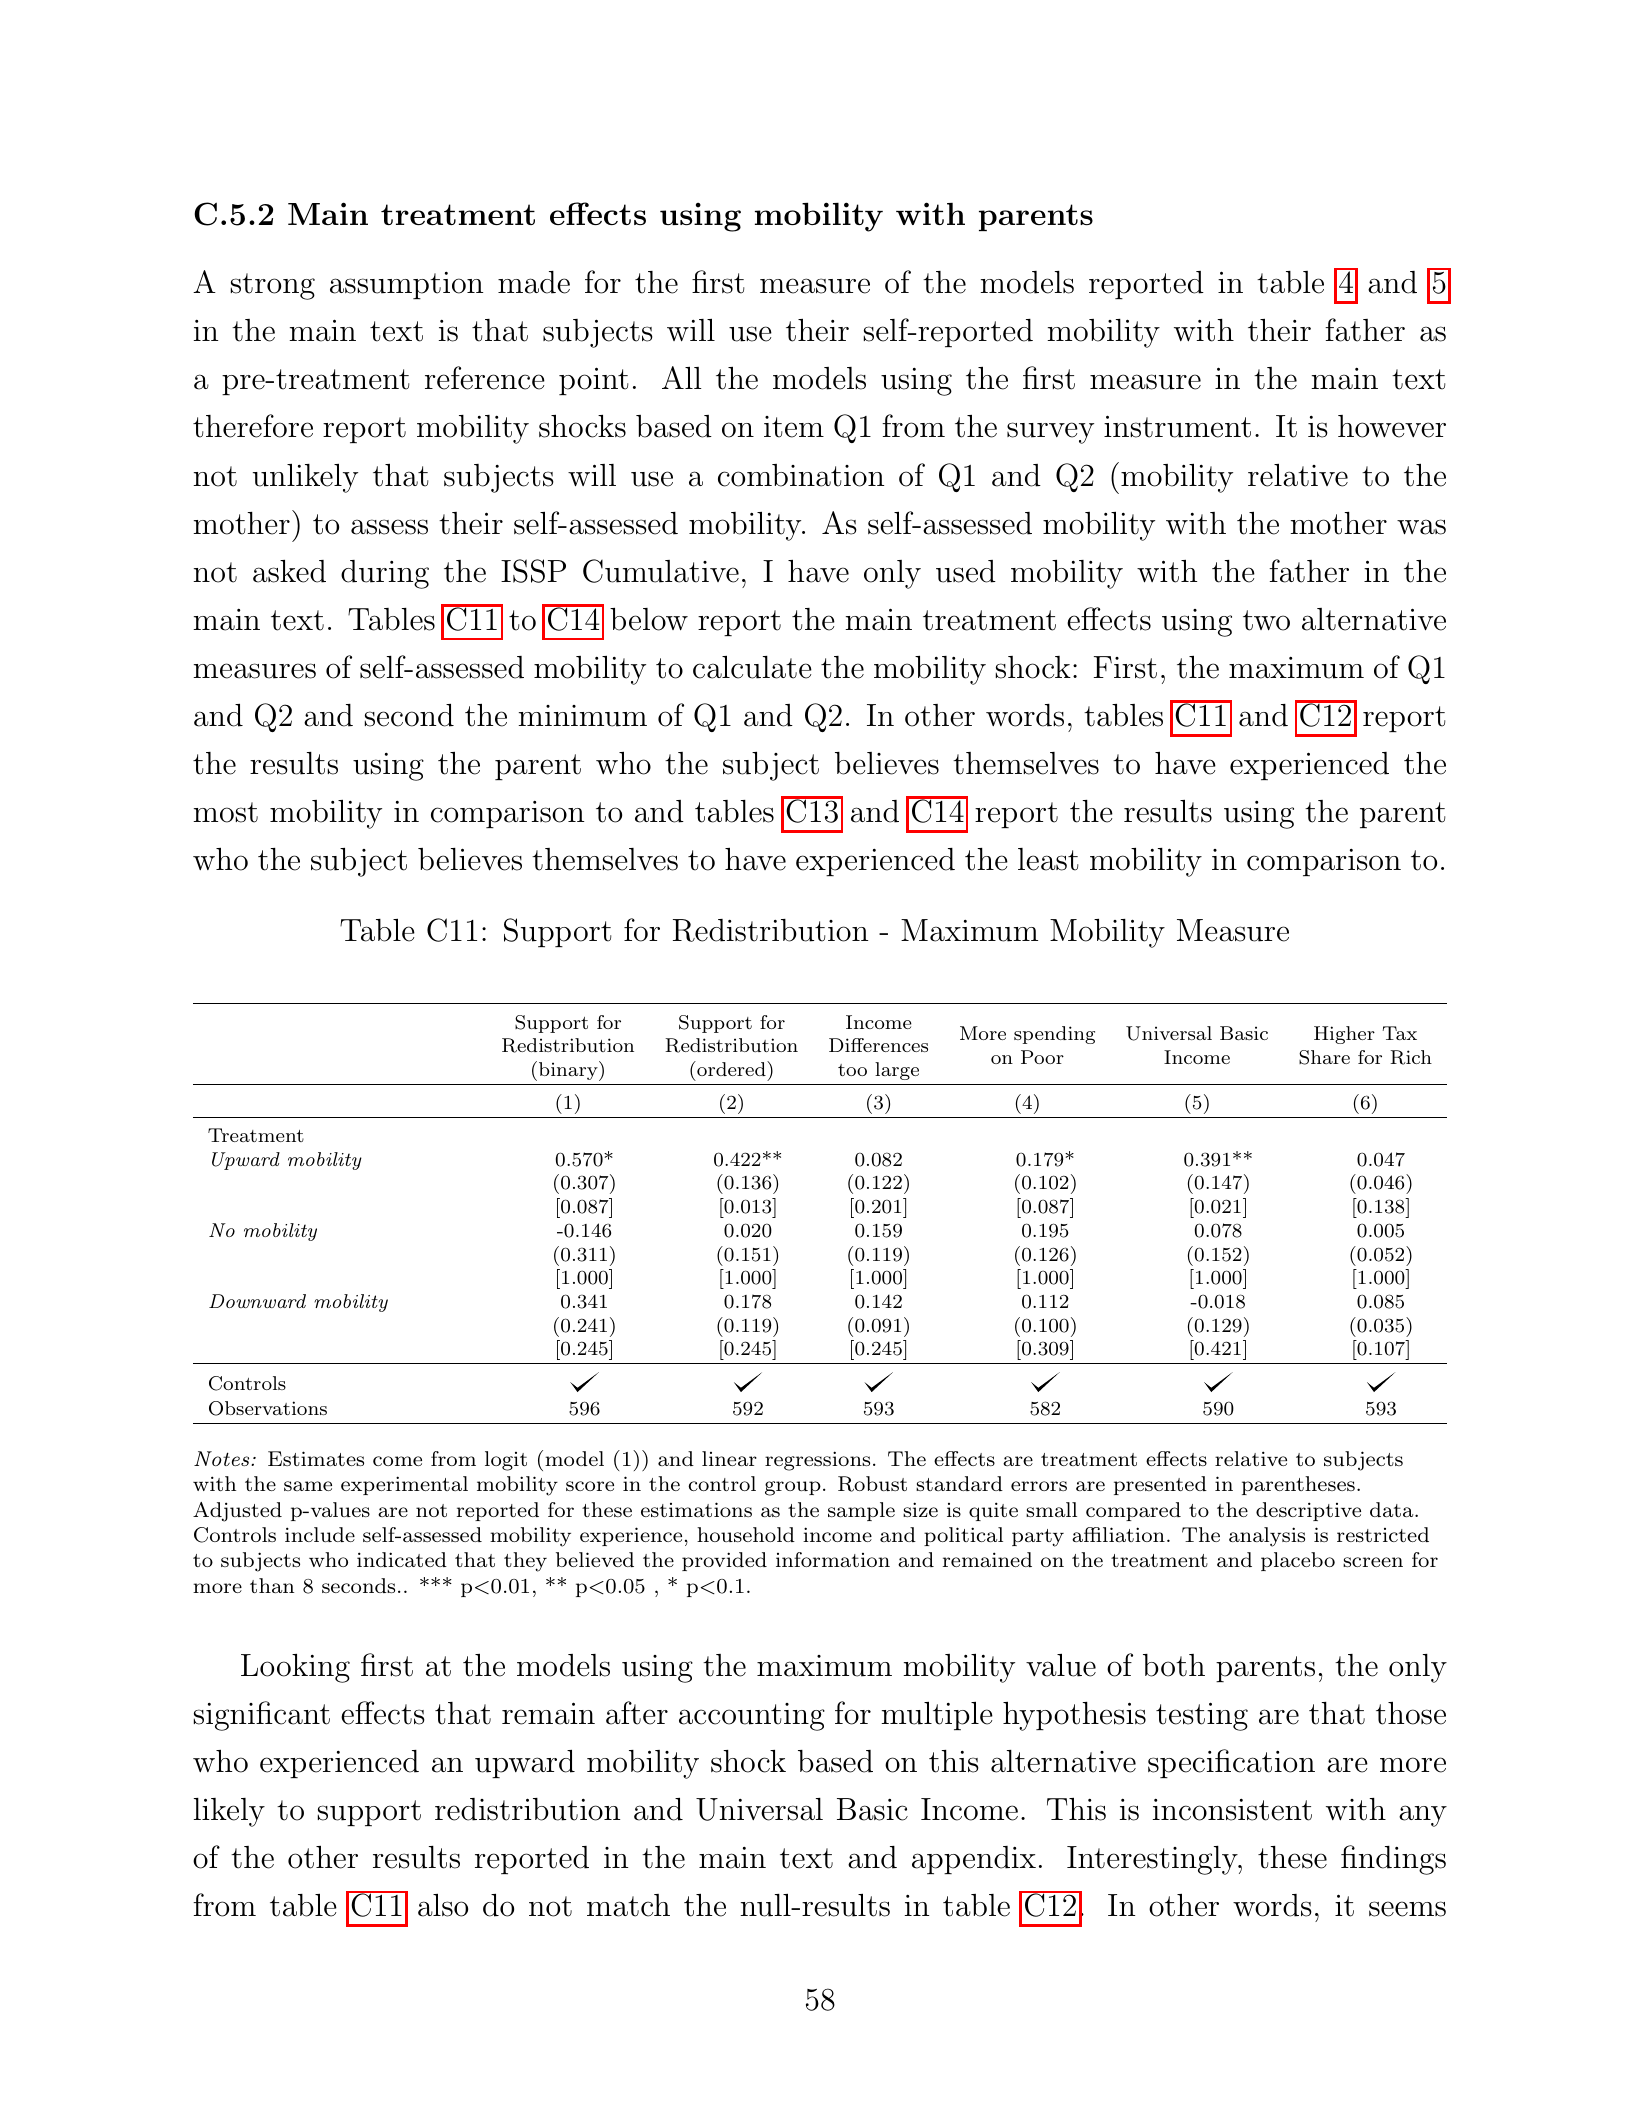 The height and width of the document is (2123, 1640). What do you see at coordinates (1266, 620) in the document?
I see `two` at bounding box center [1266, 620].
